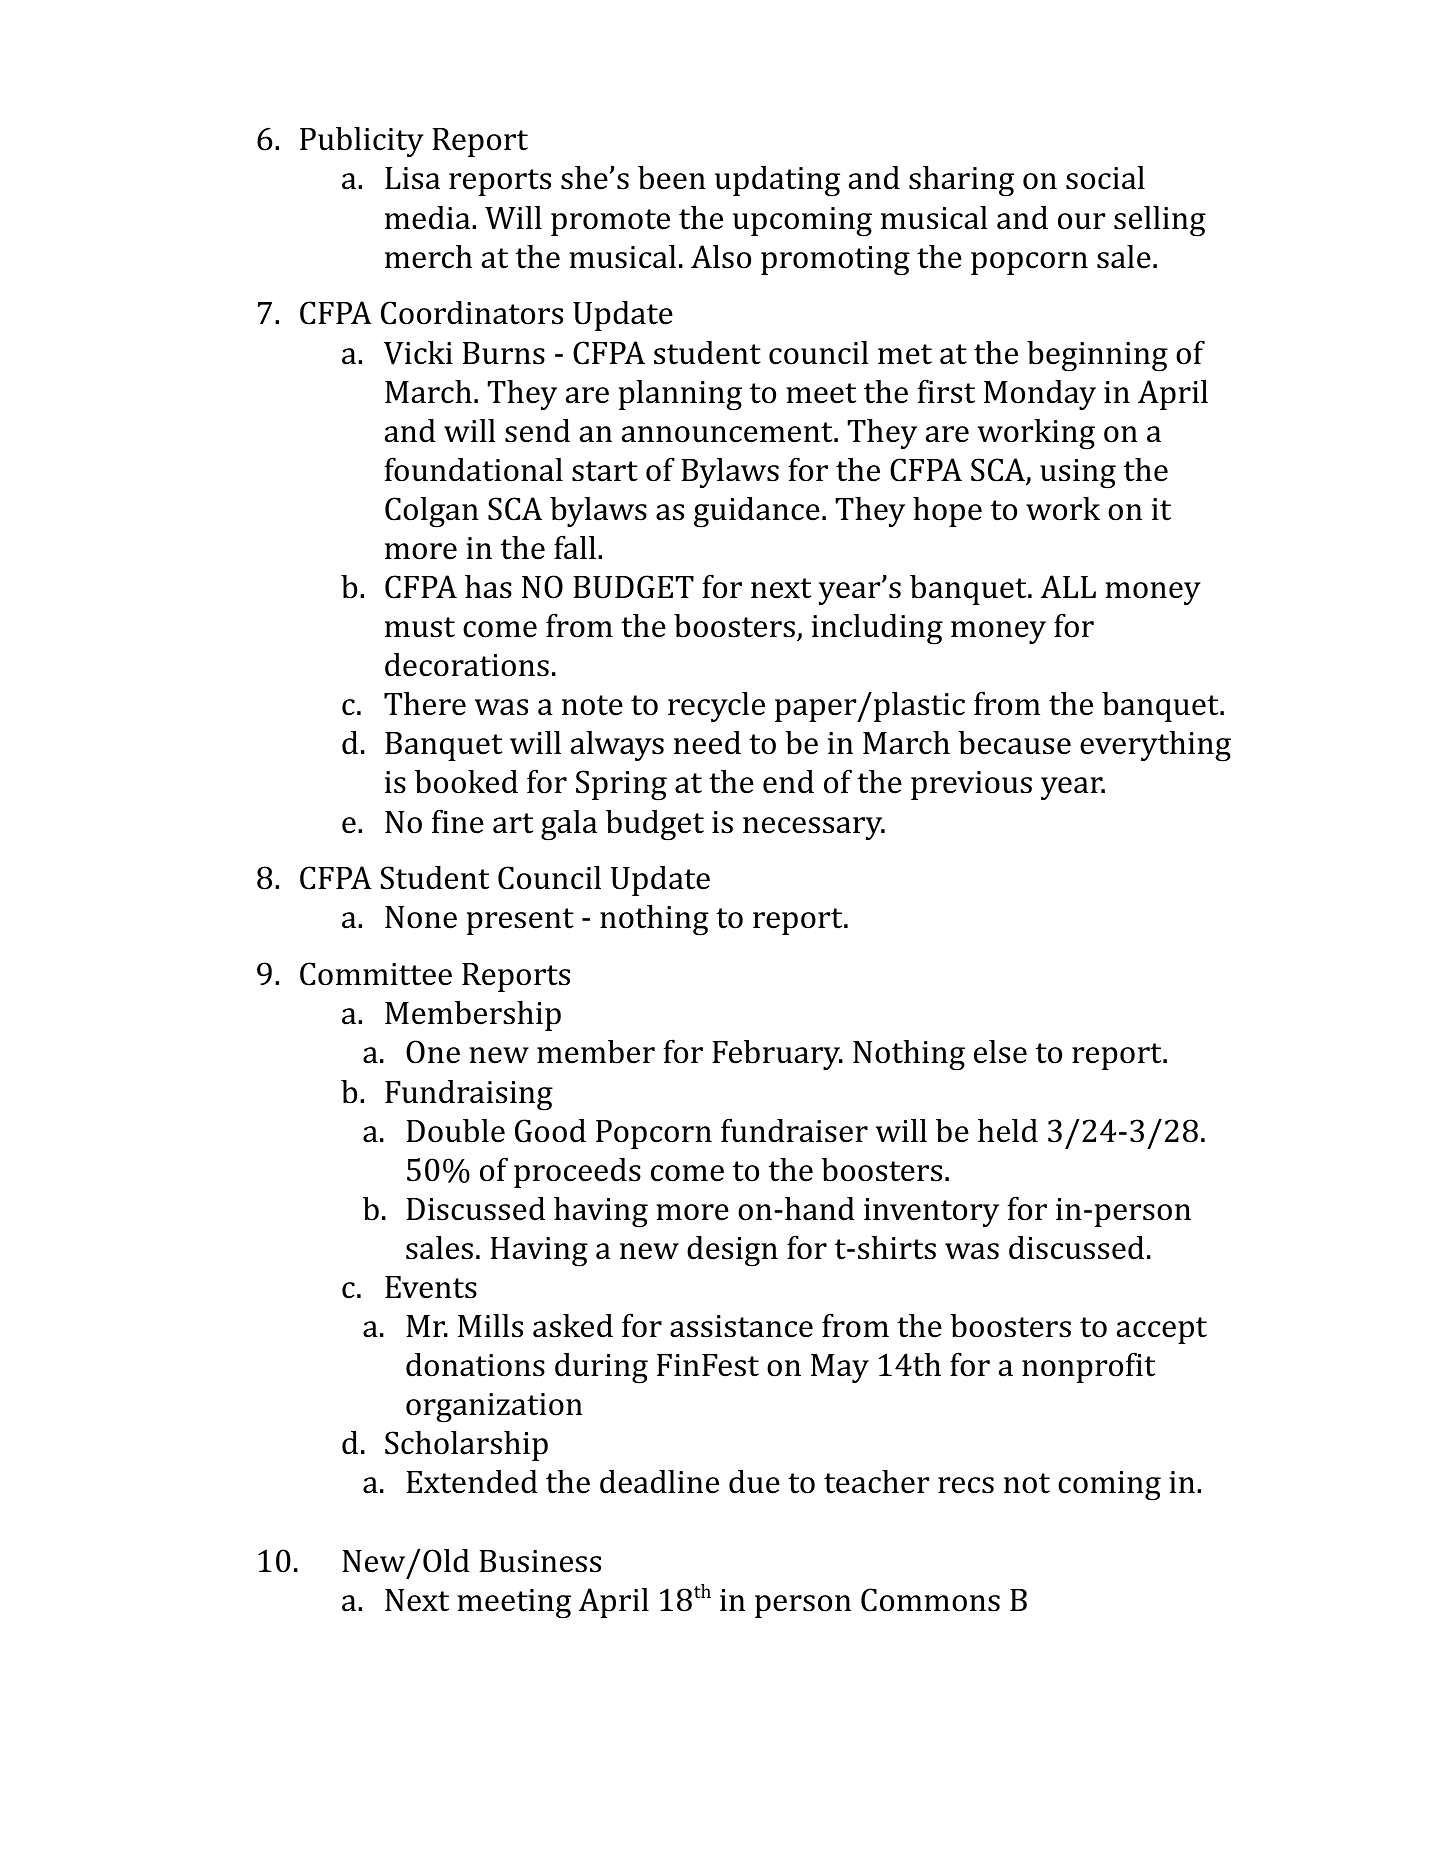 The image size is (1449, 1876). I want to click on recycle, so click(716, 707).
